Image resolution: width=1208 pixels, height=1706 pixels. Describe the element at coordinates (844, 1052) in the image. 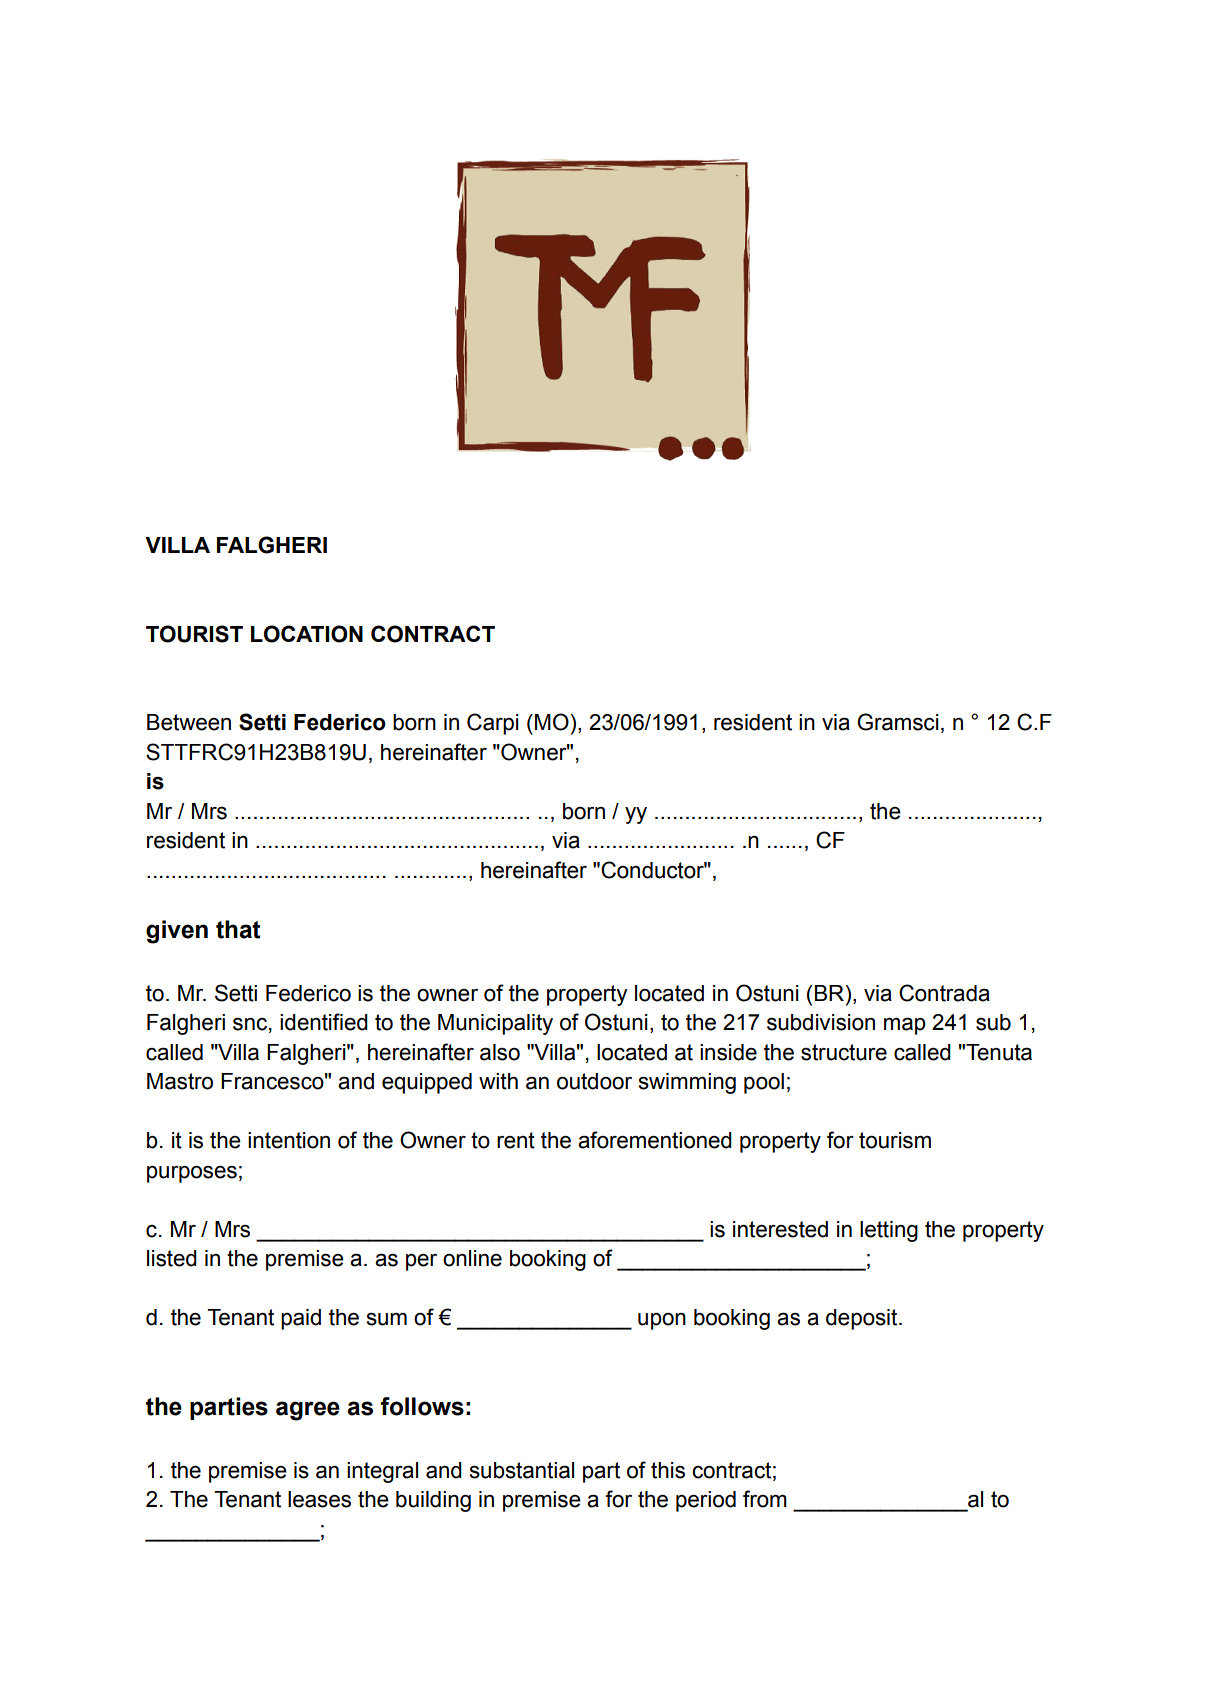

I see `structure` at that location.
